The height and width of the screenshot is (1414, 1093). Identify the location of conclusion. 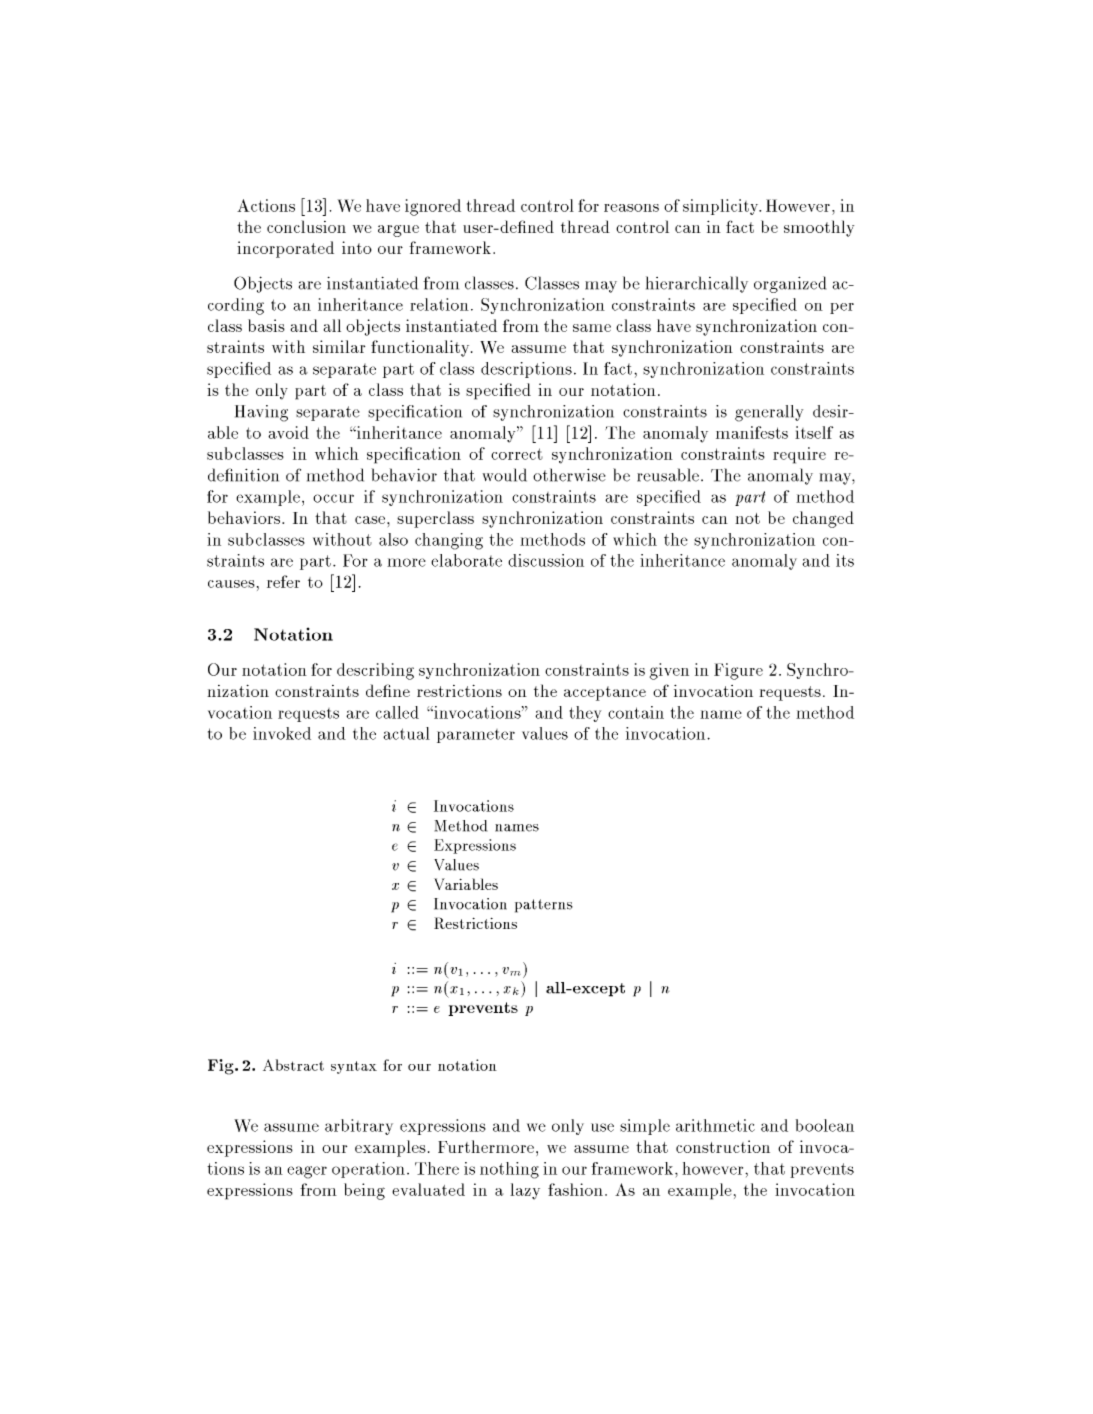
(306, 226).
